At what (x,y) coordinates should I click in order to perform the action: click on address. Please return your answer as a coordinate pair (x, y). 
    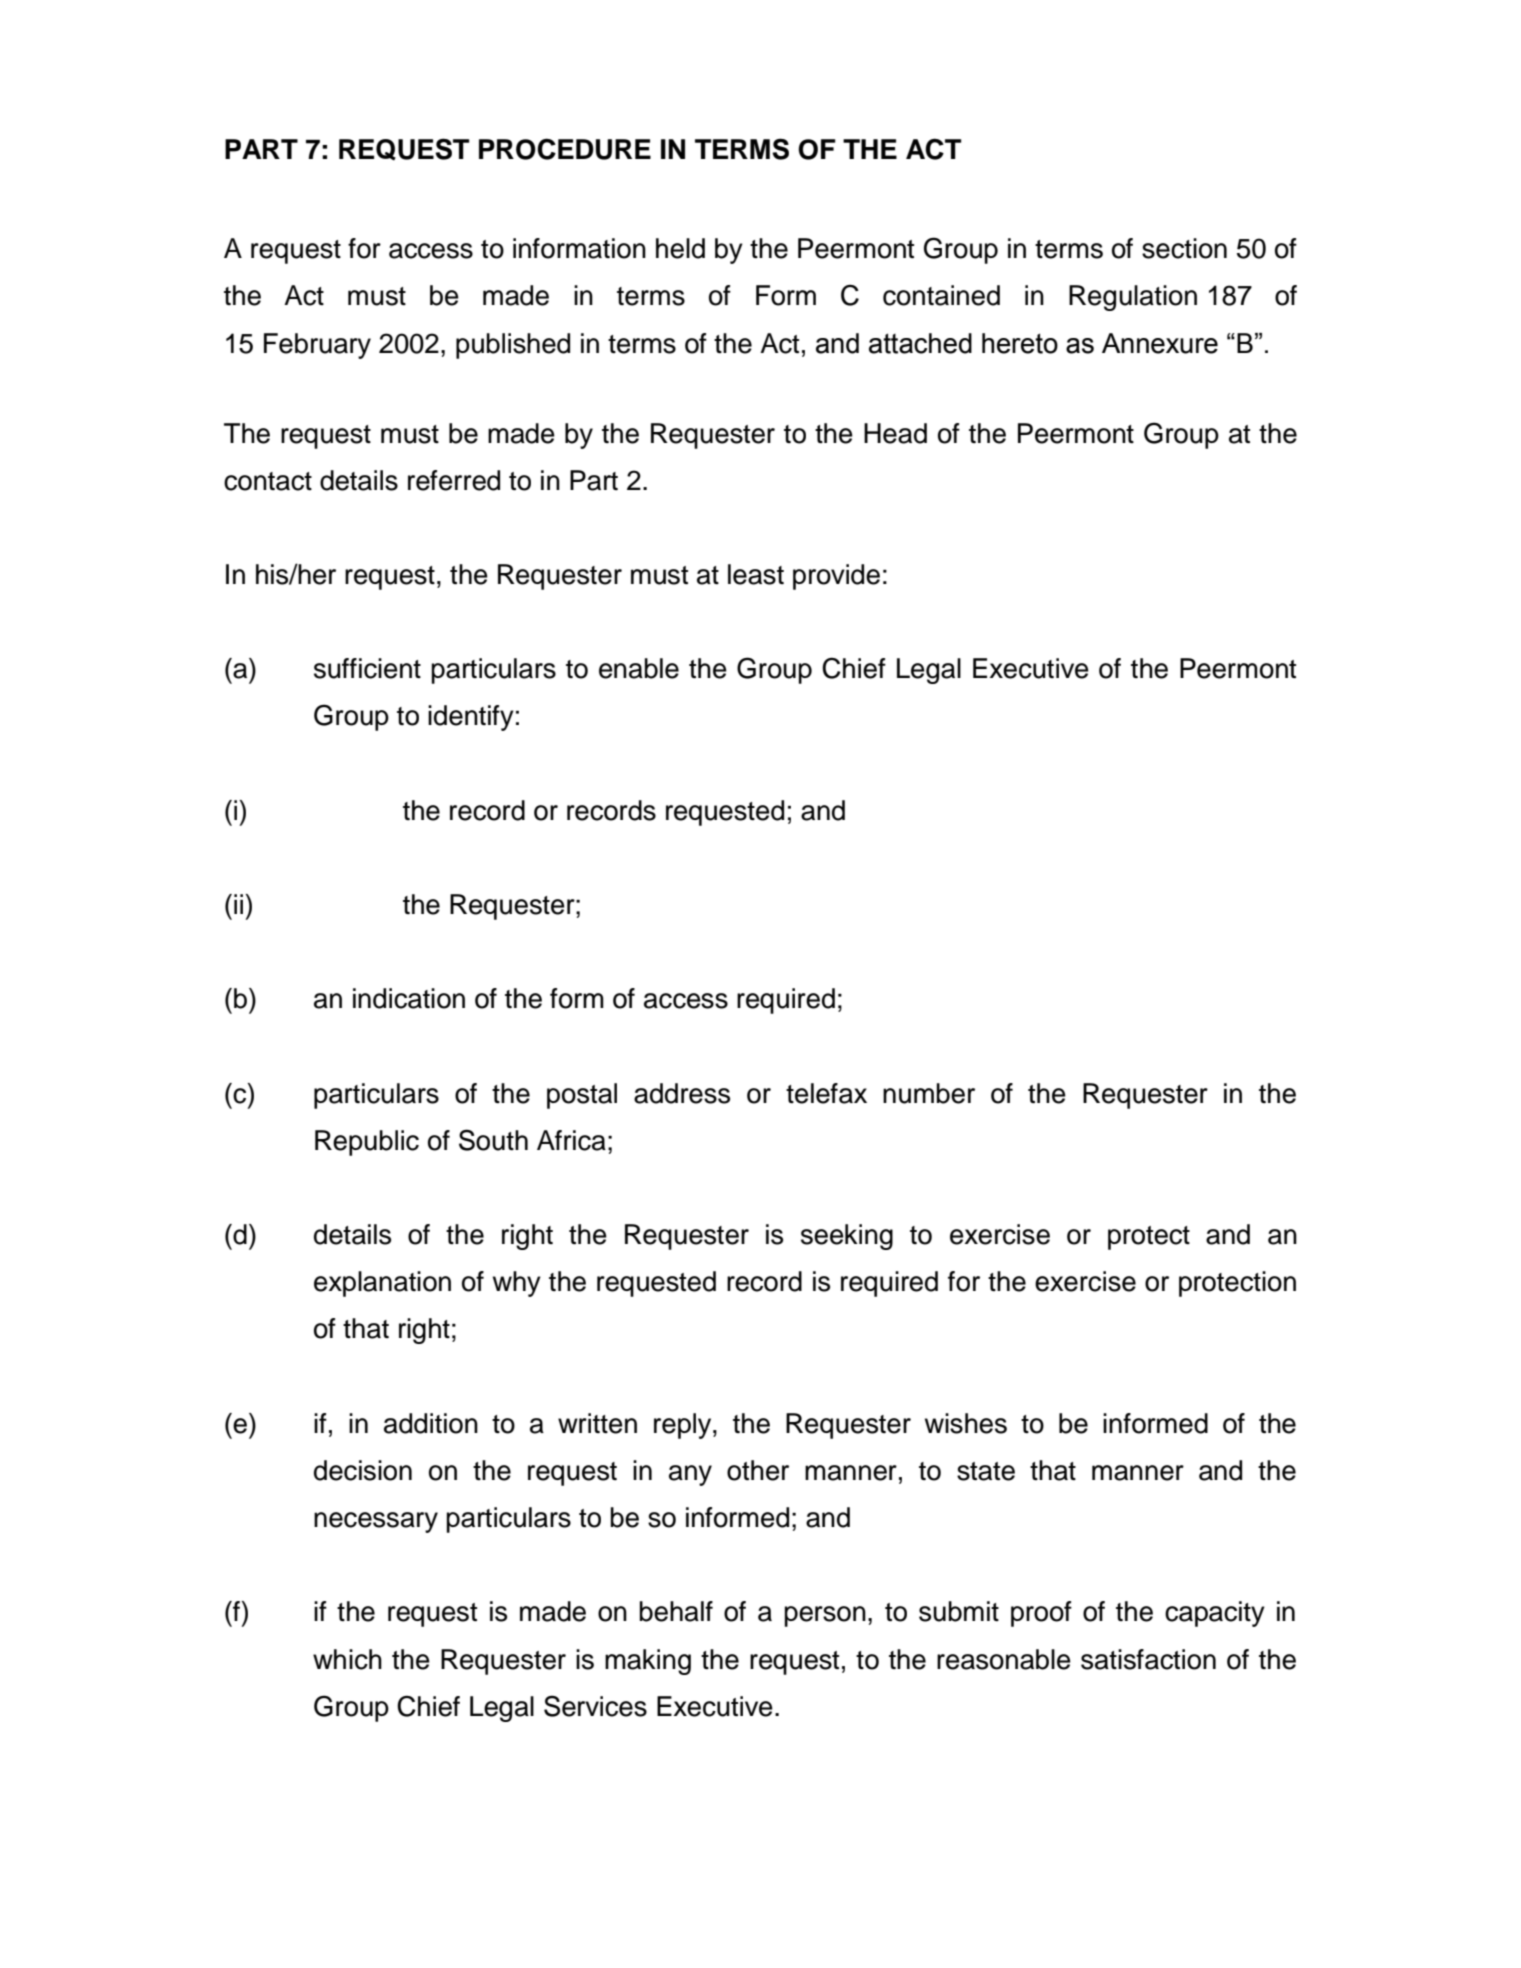
    Looking at the image, I should click on (682, 1093).
